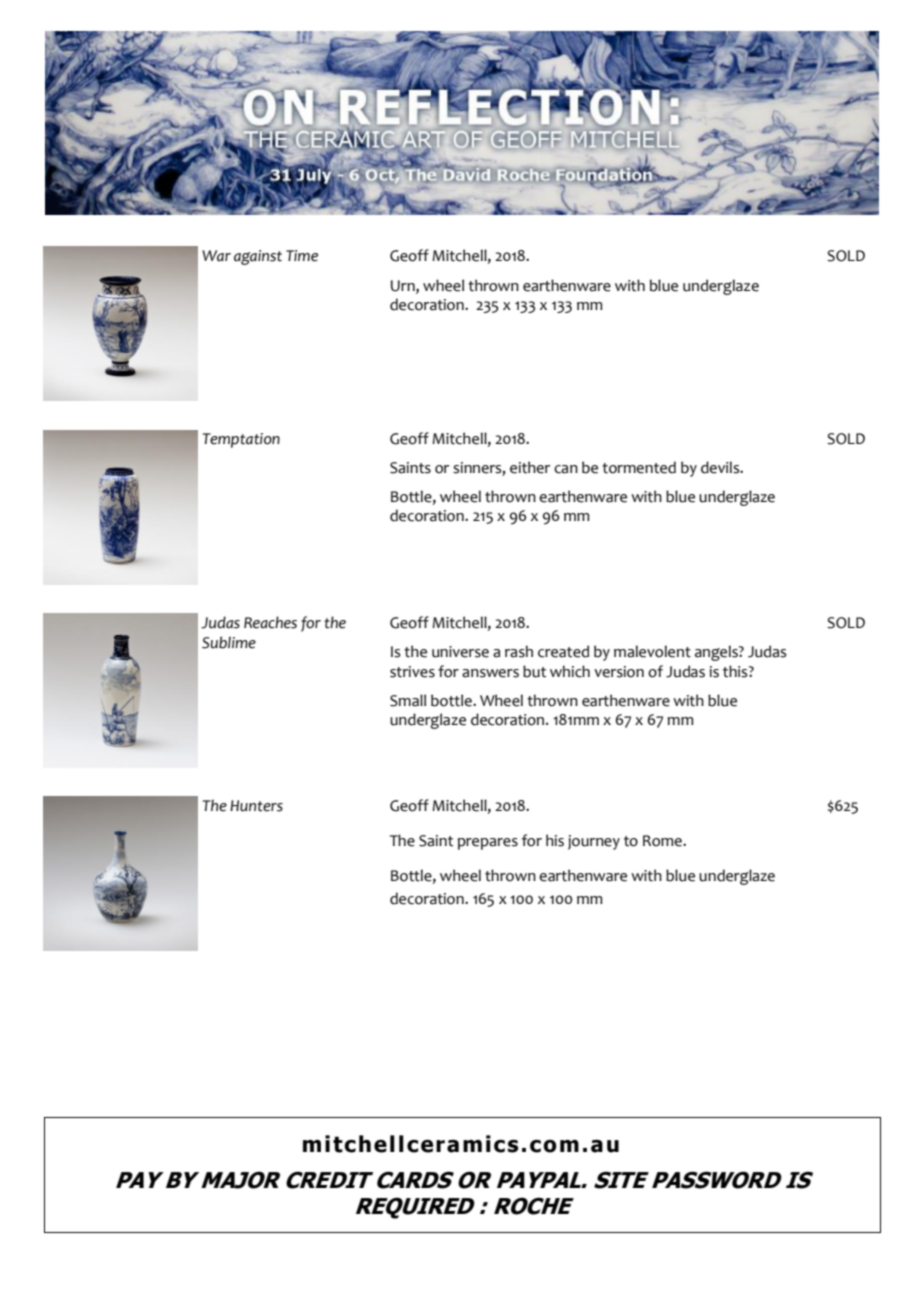 Image resolution: width=924 pixels, height=1308 pixels. I want to click on universe, so click(460, 652).
